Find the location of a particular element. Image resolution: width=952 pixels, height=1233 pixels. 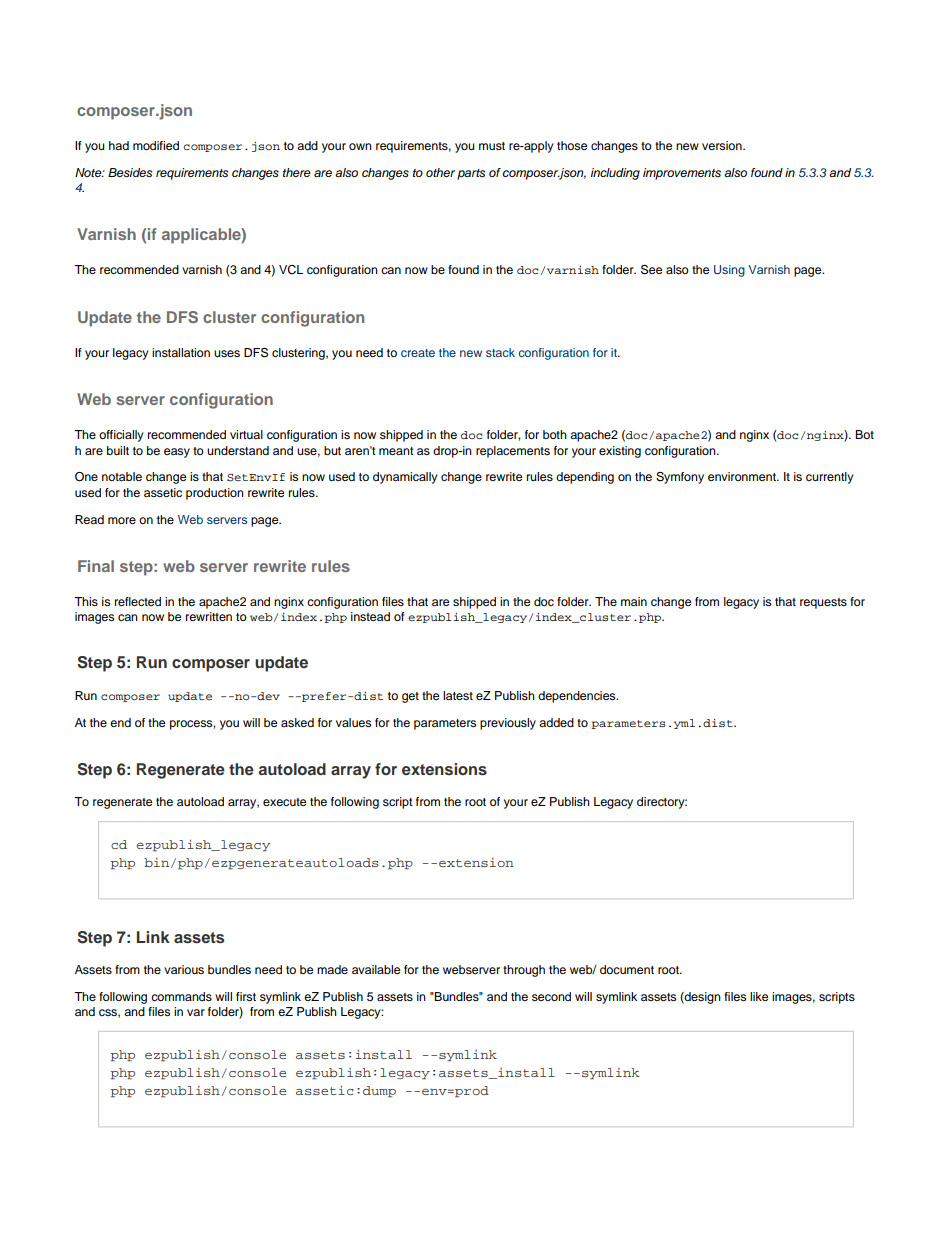

replacements is located at coordinates (513, 452).
